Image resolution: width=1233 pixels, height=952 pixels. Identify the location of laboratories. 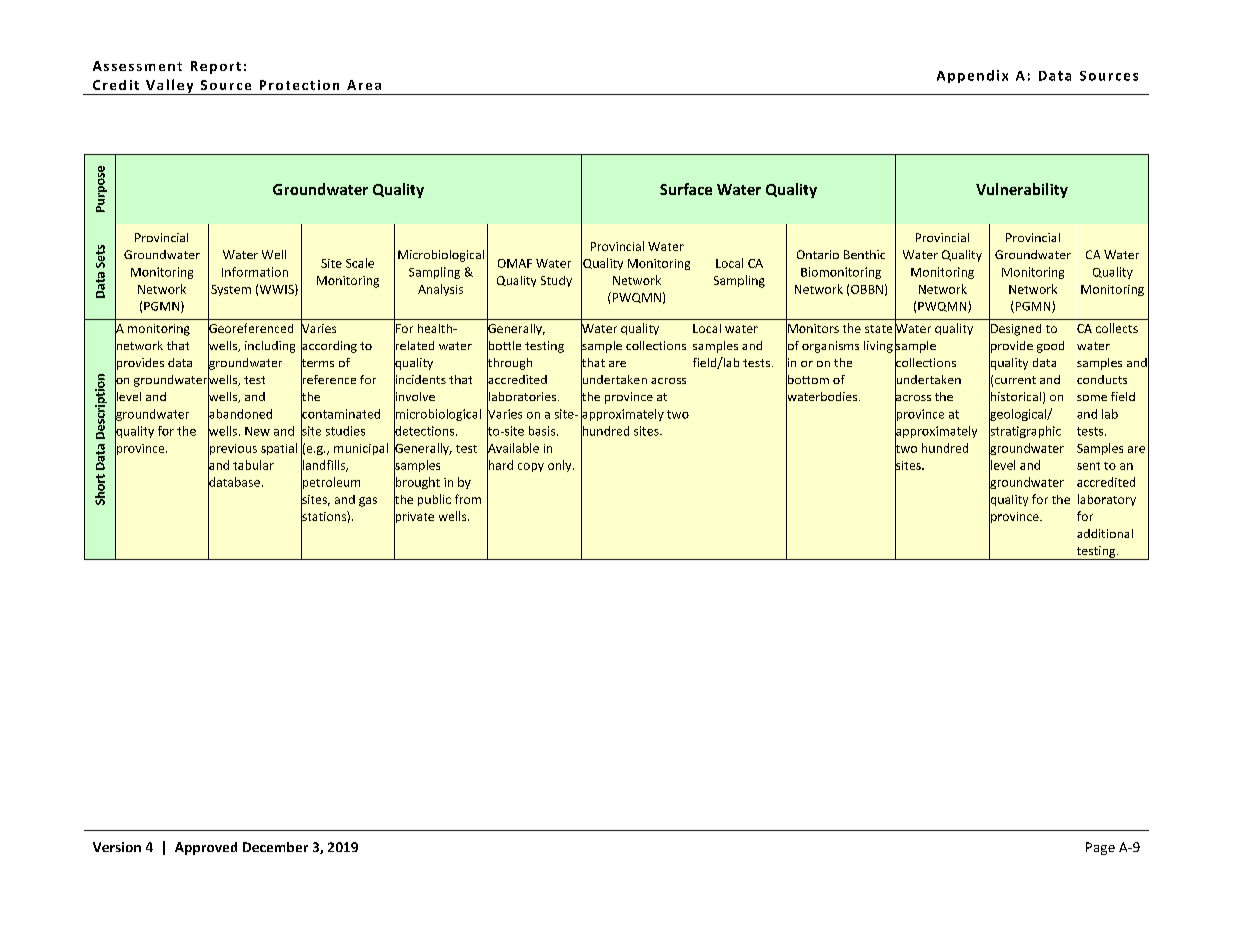
(523, 396).
